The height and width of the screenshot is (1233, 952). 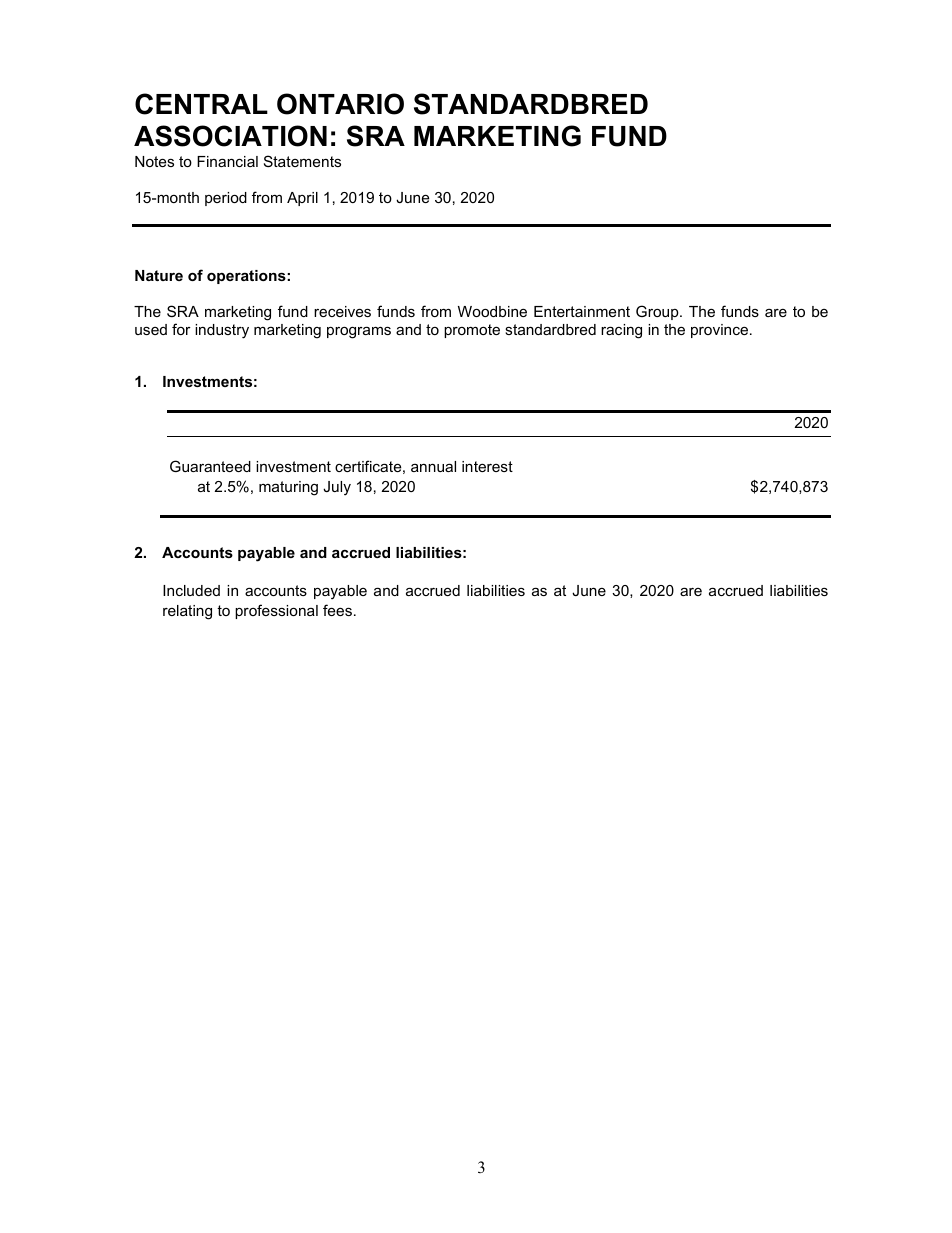 I want to click on CENTRAL, so click(x=201, y=104).
